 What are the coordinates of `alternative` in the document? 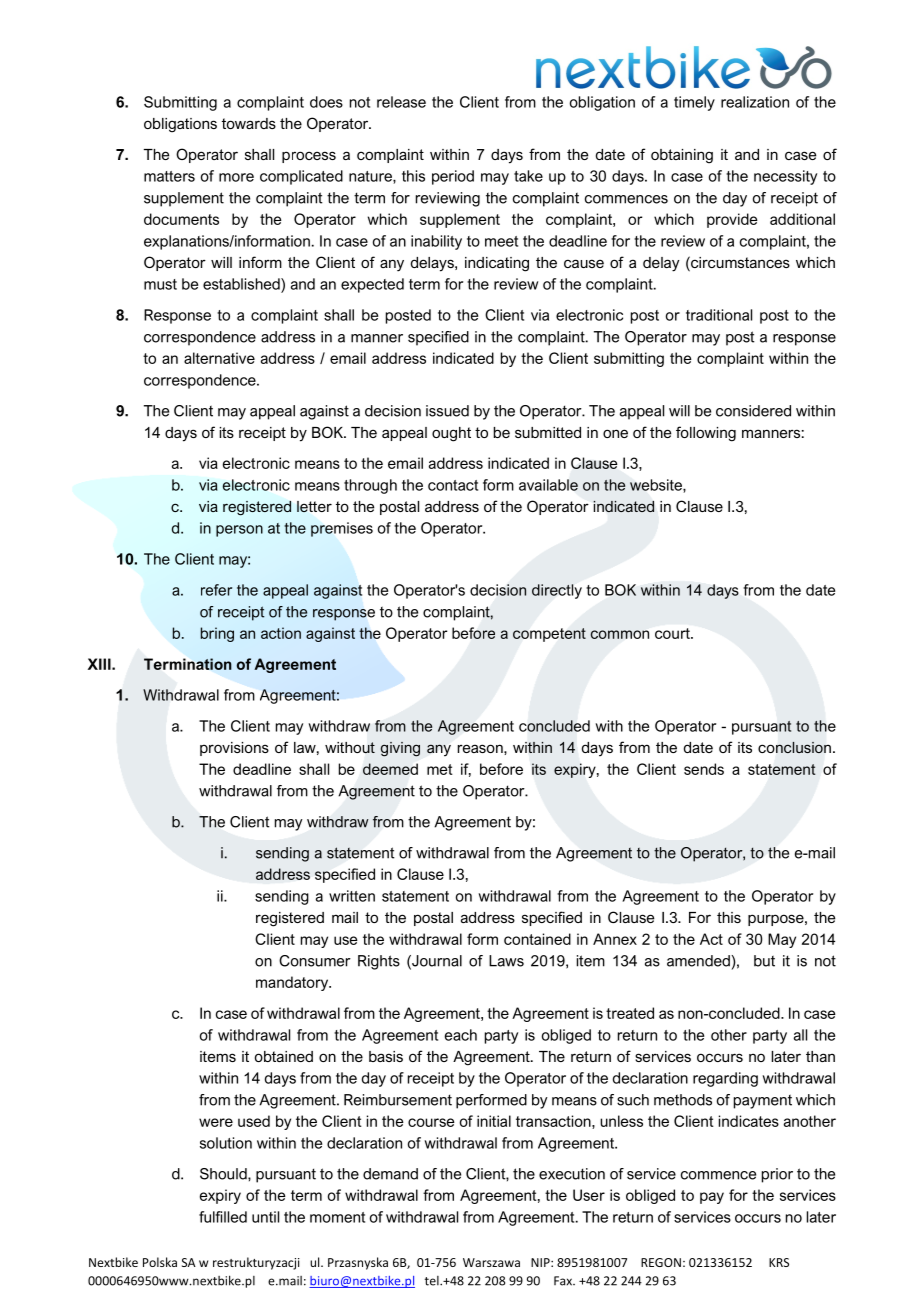 It's located at (219, 358).
